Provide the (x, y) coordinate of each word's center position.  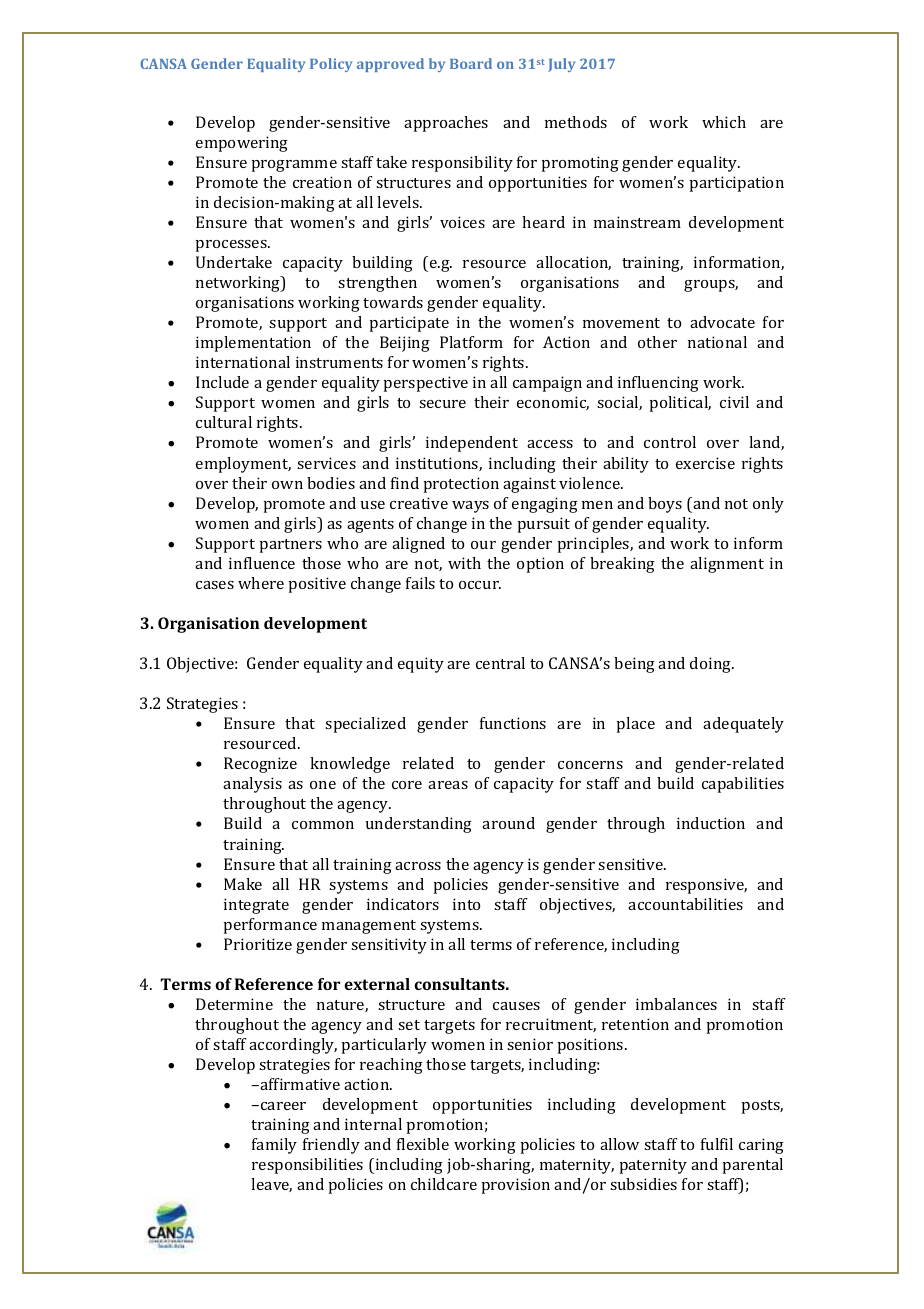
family (274, 1146)
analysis (252, 785)
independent (472, 444)
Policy (331, 65)
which (724, 122)
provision (516, 1186)
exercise (705, 463)
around (508, 823)
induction (711, 823)
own (287, 485)
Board (471, 63)
